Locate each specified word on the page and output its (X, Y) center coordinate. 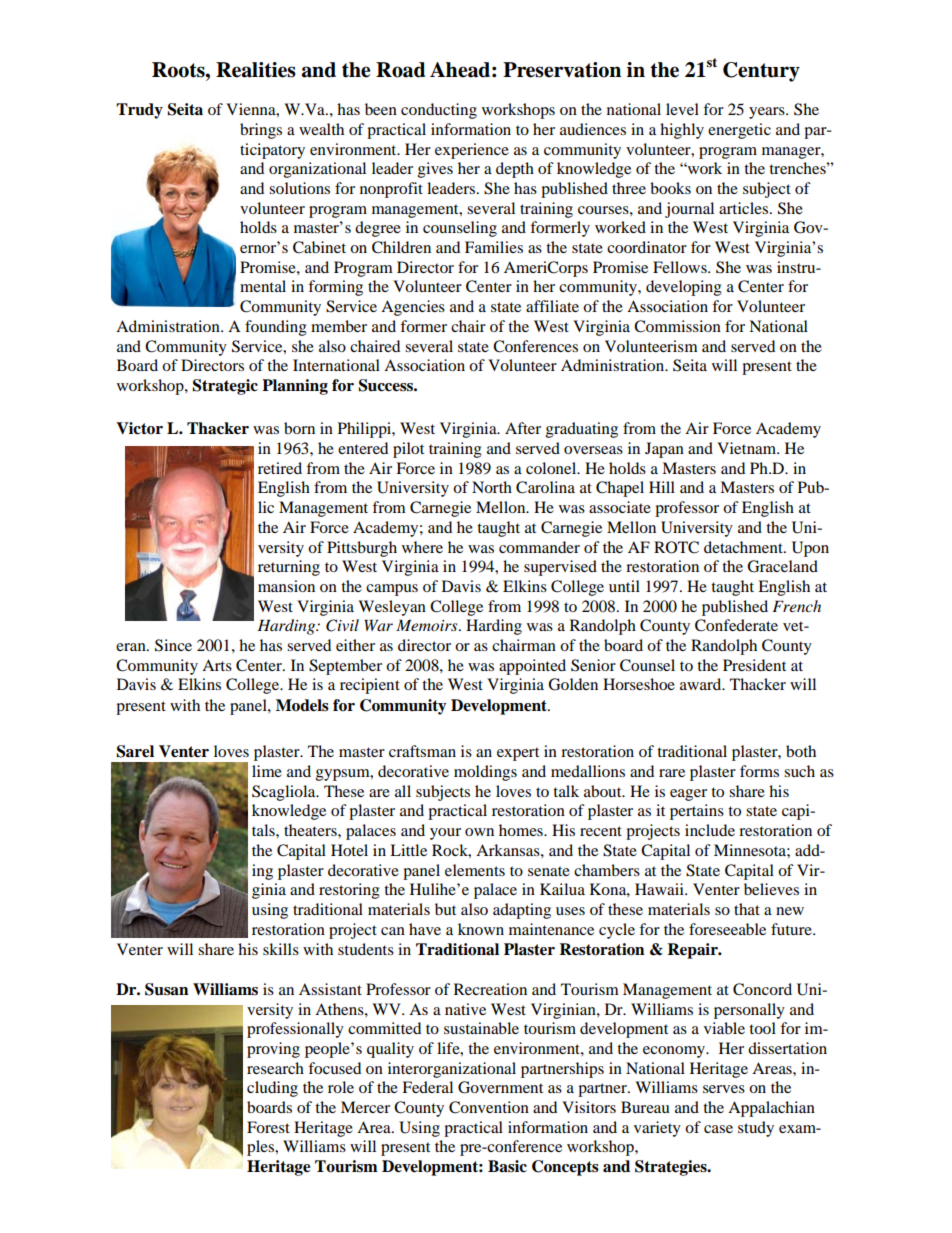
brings (261, 131)
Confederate (736, 625)
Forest (268, 1127)
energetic (739, 131)
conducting (439, 111)
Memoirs (428, 625)
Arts (217, 665)
